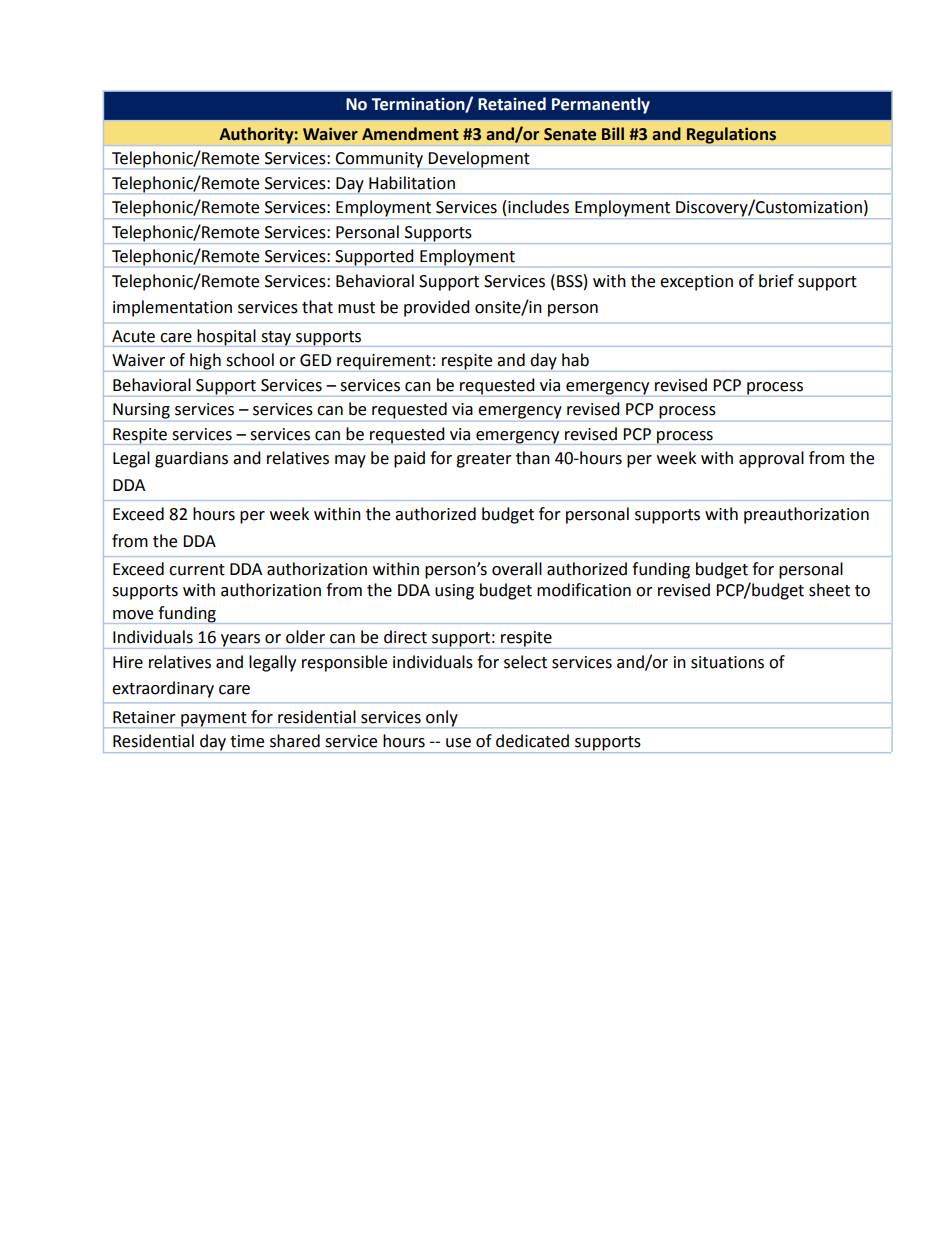 The image size is (952, 1233). I want to click on approval, so click(771, 459).
